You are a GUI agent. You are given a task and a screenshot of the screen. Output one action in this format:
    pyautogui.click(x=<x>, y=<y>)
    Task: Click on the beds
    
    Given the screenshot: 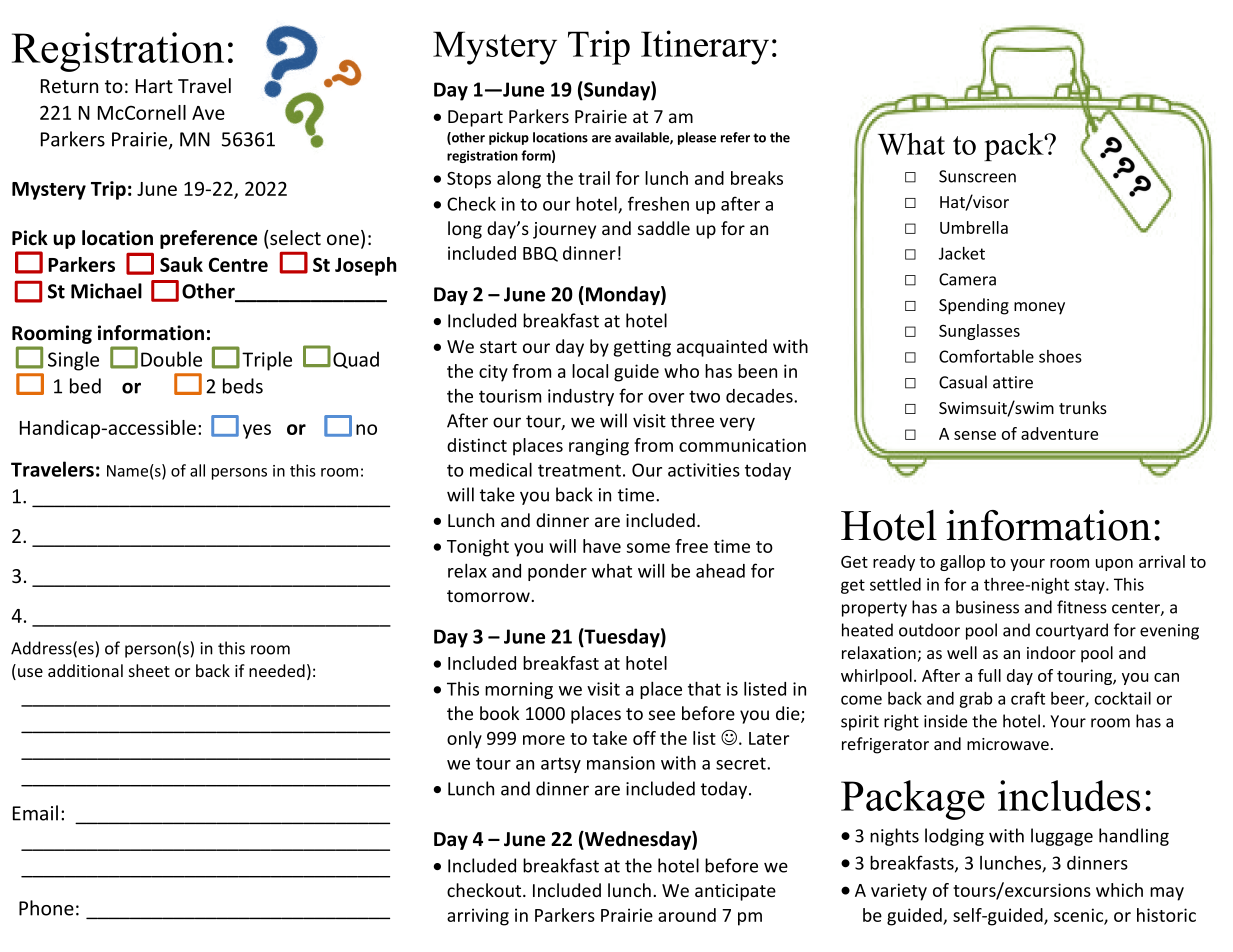 What is the action you would take?
    pyautogui.click(x=243, y=386)
